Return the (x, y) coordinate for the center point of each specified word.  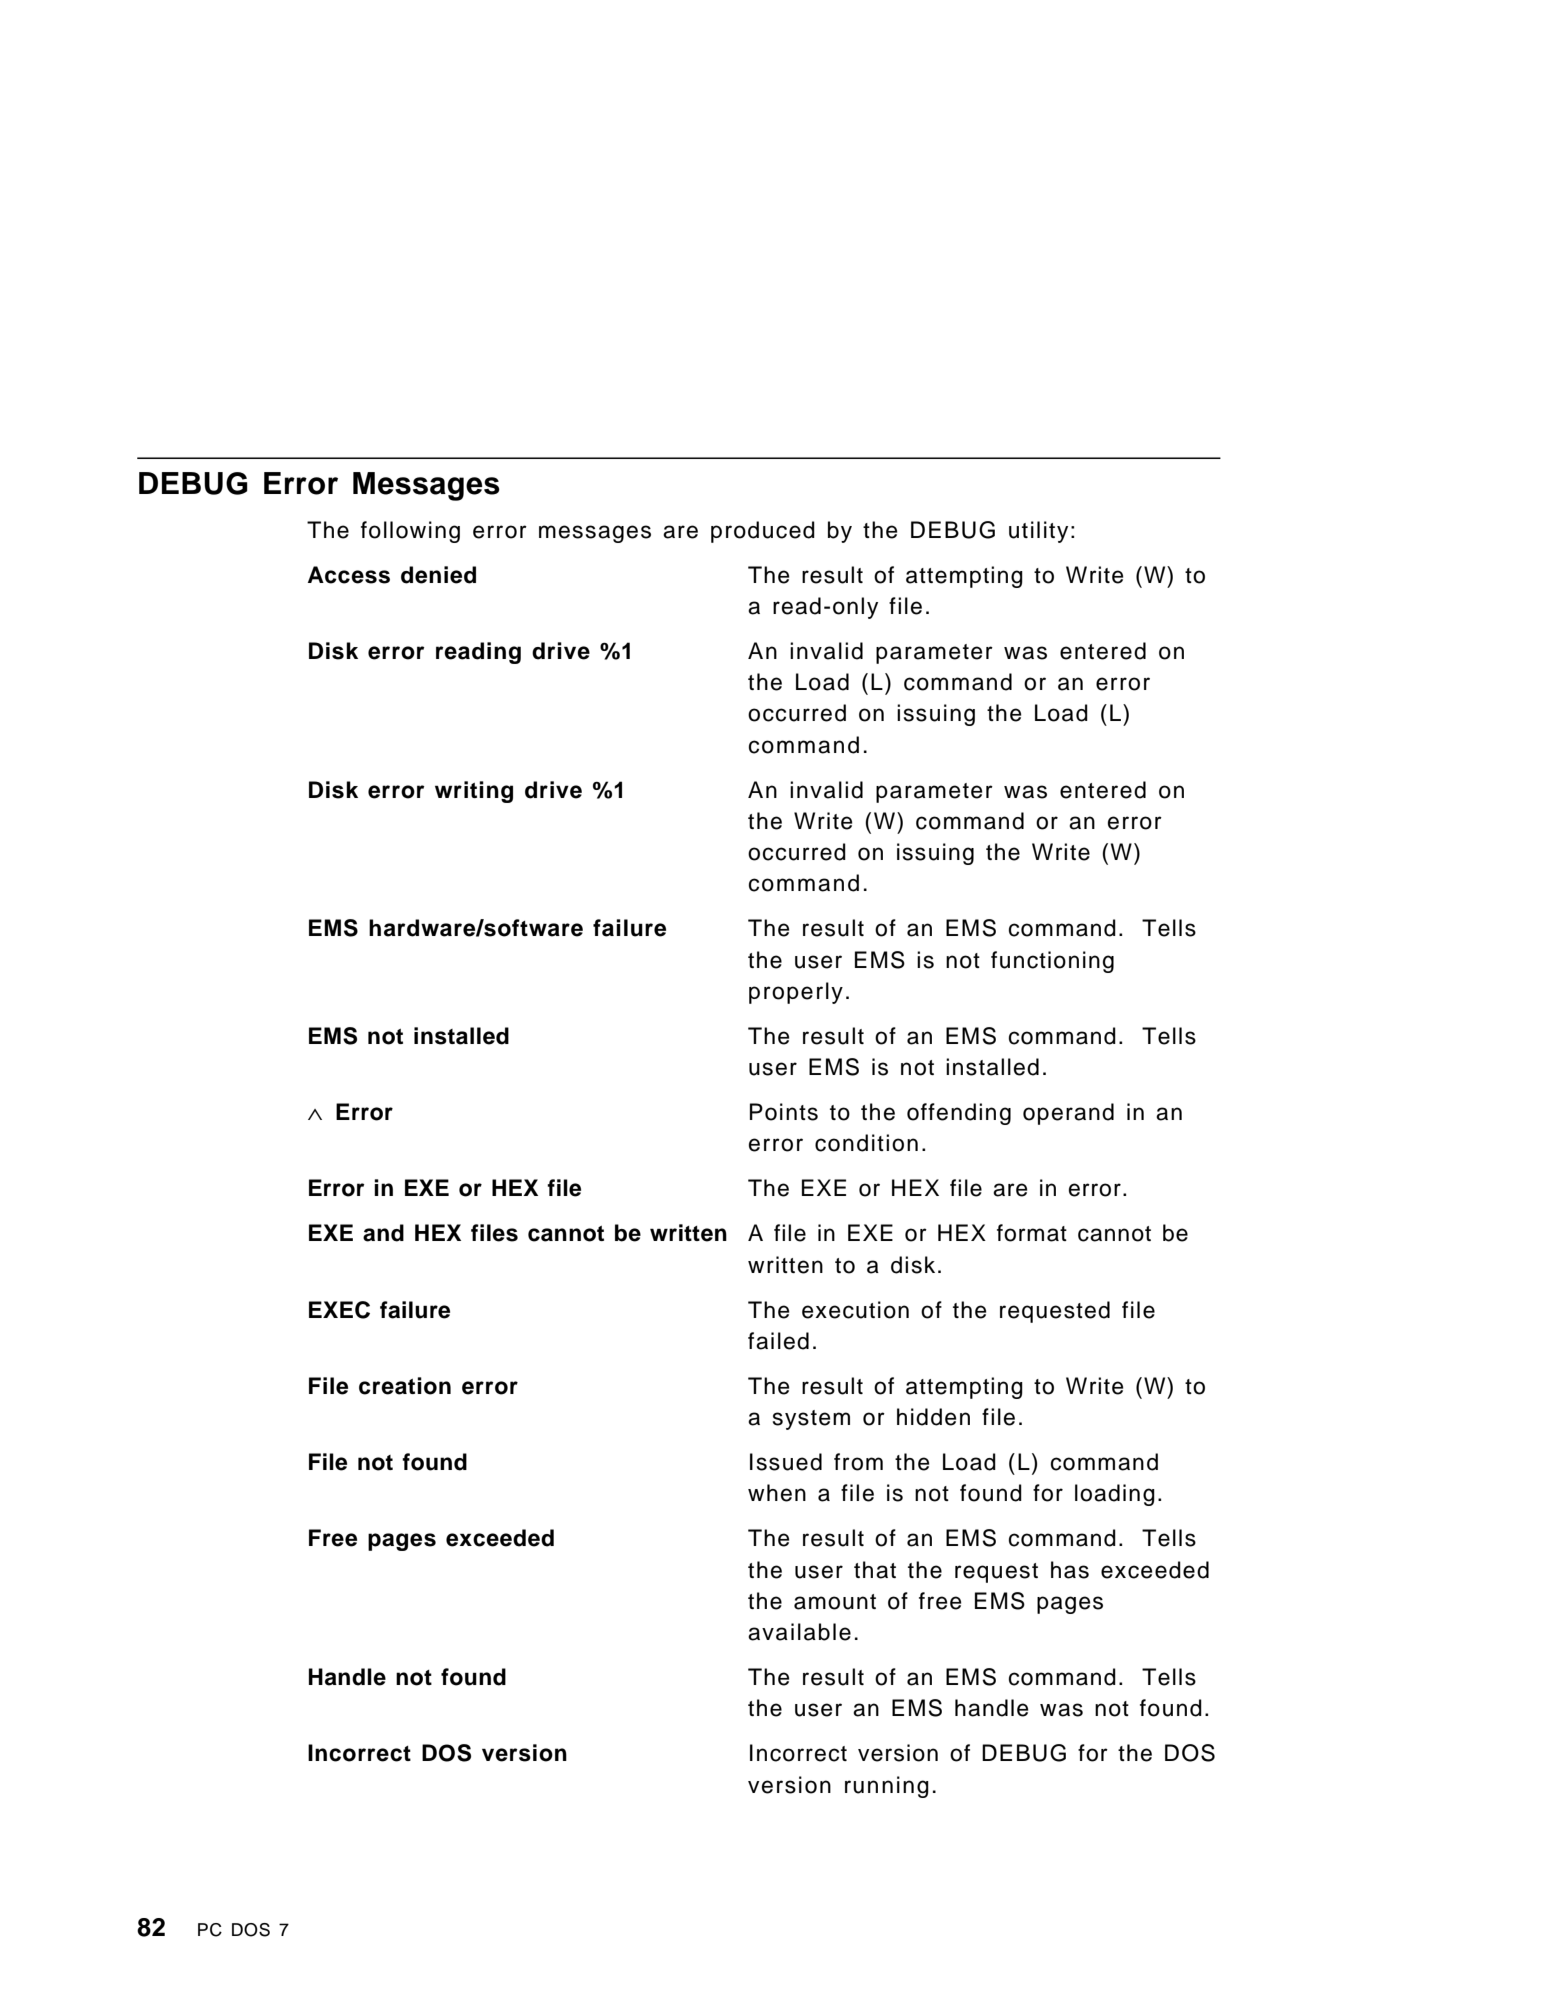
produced (763, 532)
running (887, 1787)
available (799, 1632)
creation (405, 1386)
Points (784, 1112)
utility (1038, 532)
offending (959, 1114)
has (1070, 1570)
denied (438, 575)
